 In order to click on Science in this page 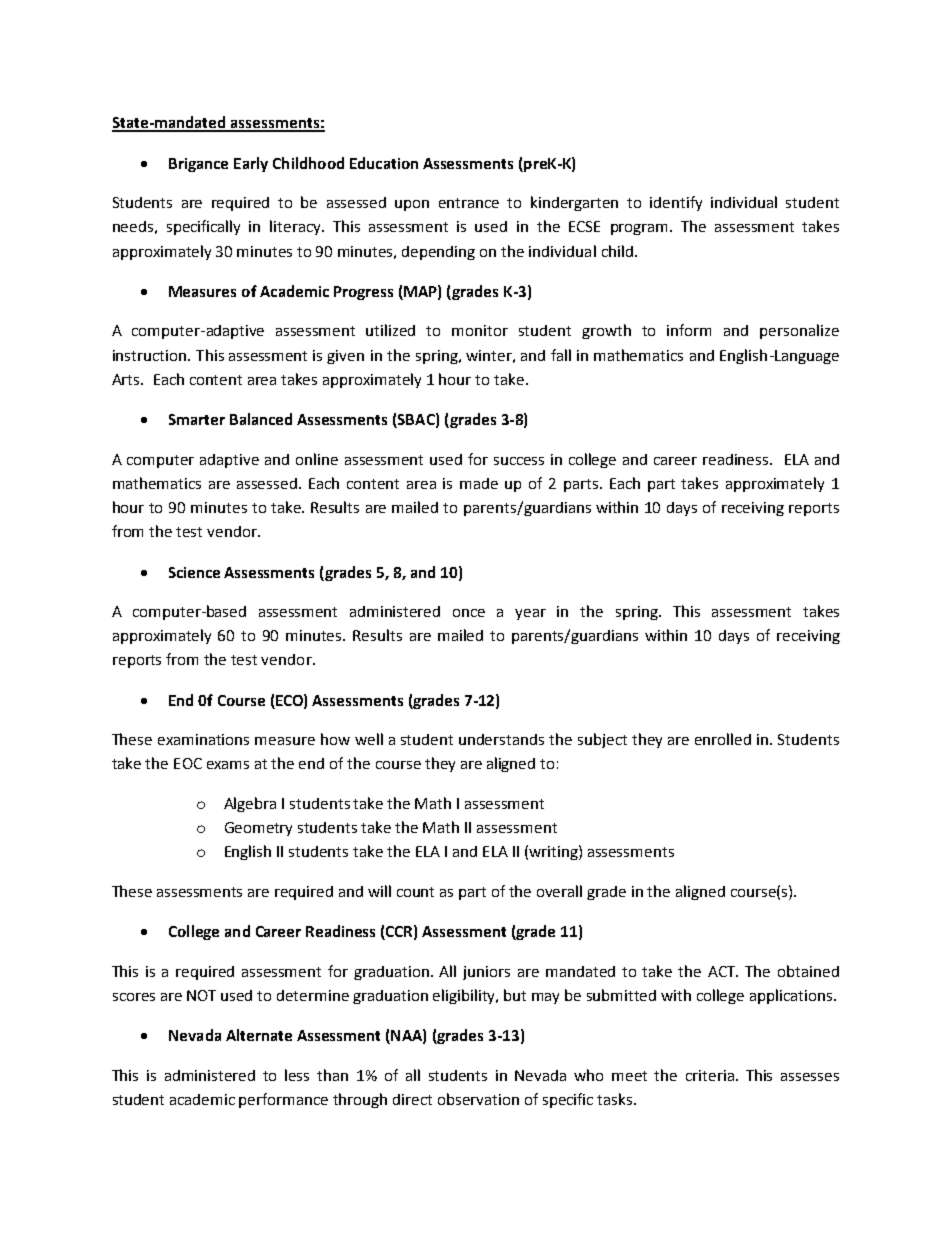, I will do `click(194, 572)`.
